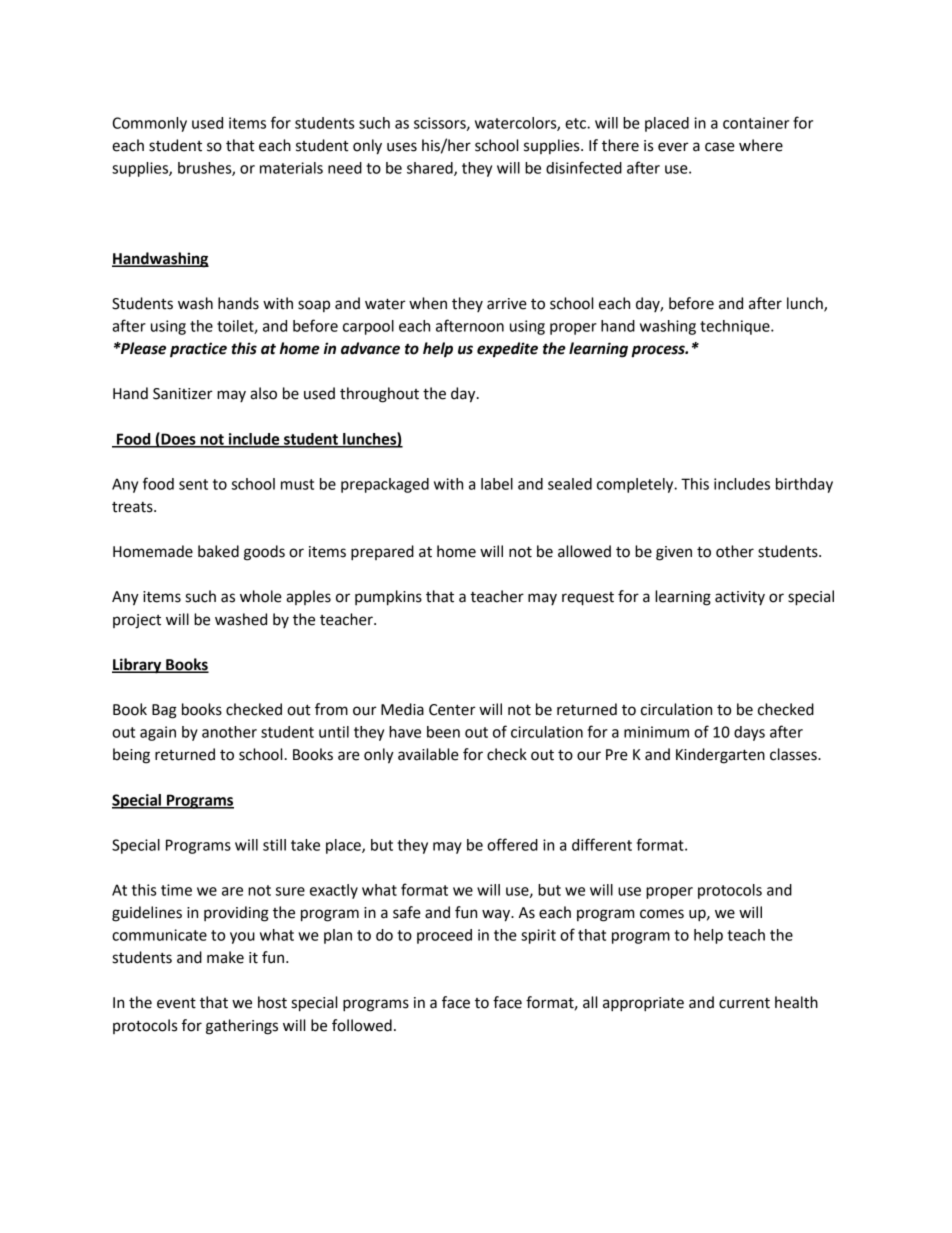  Describe the element at coordinates (382, 553) in the image. I see `prepared` at that location.
